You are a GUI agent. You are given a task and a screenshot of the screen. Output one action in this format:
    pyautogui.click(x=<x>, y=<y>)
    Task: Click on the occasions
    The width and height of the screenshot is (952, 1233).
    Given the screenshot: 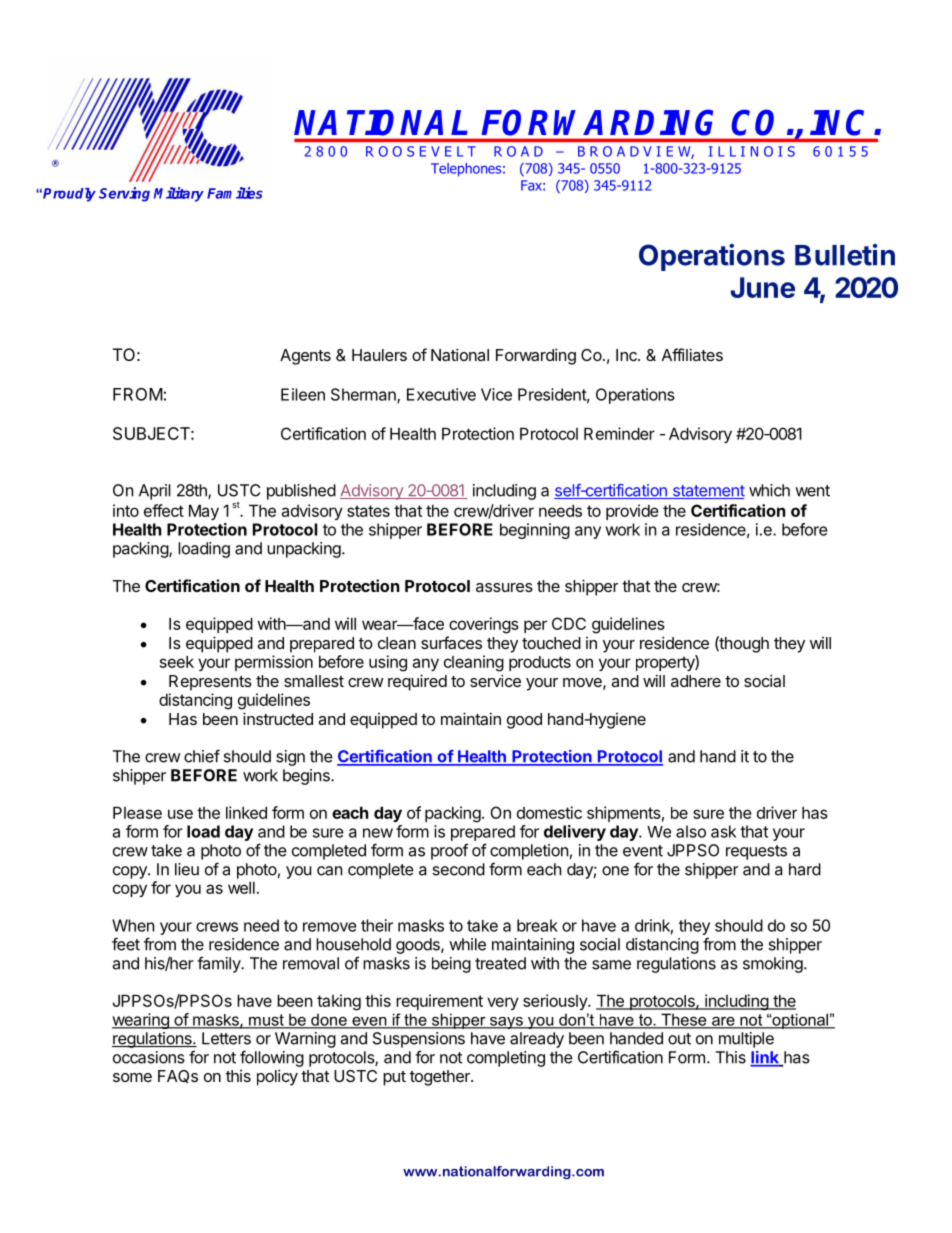 What is the action you would take?
    pyautogui.click(x=149, y=1057)
